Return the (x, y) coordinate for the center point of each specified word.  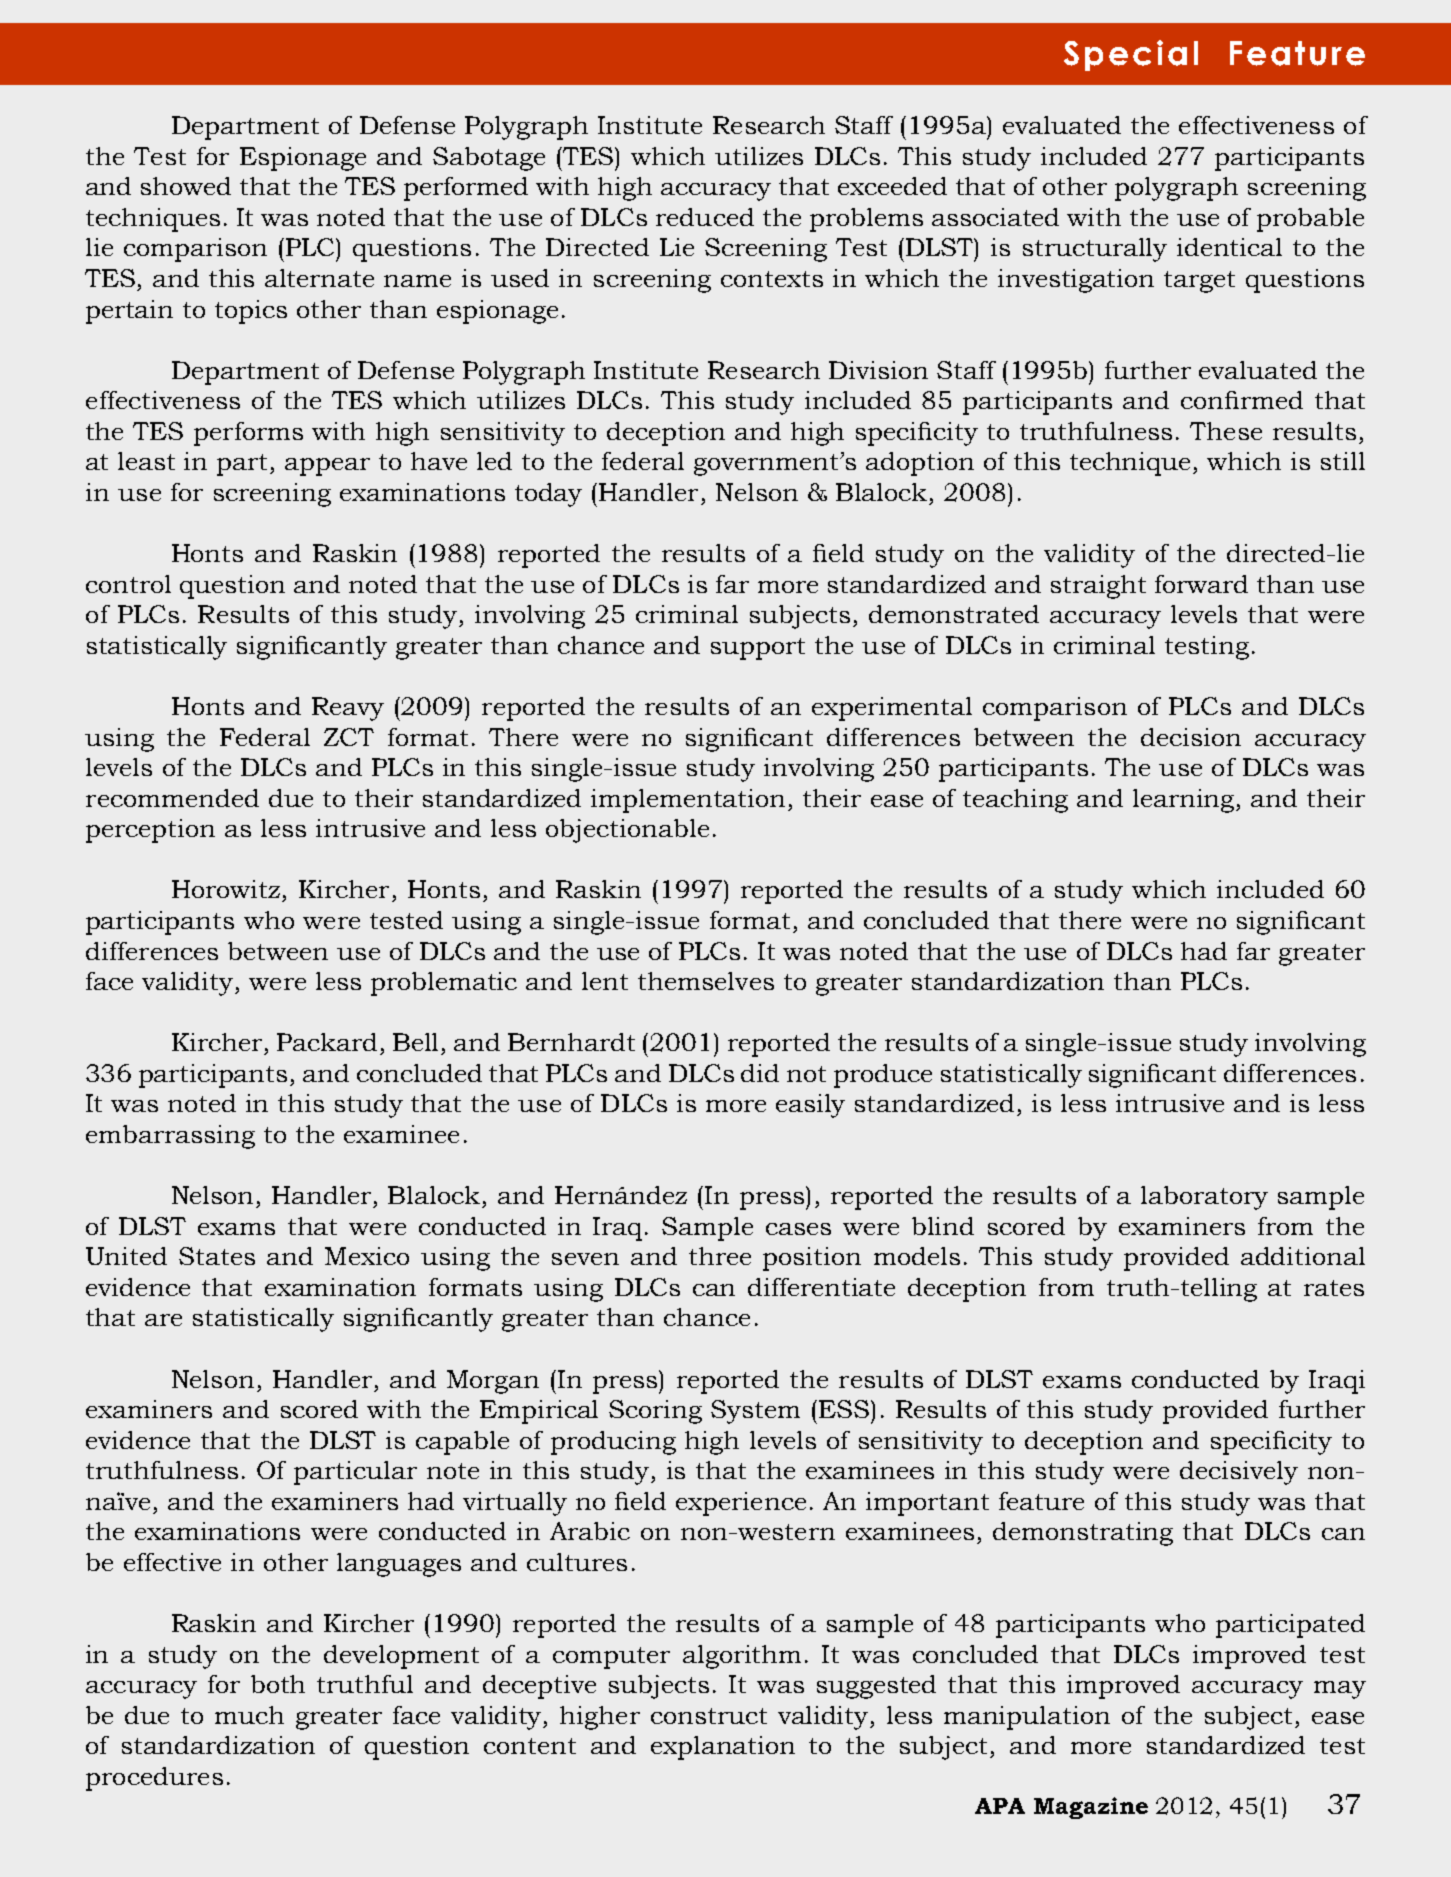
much (249, 1715)
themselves (706, 981)
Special (1131, 55)
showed (186, 186)
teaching (1015, 801)
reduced (705, 217)
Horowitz (226, 889)
